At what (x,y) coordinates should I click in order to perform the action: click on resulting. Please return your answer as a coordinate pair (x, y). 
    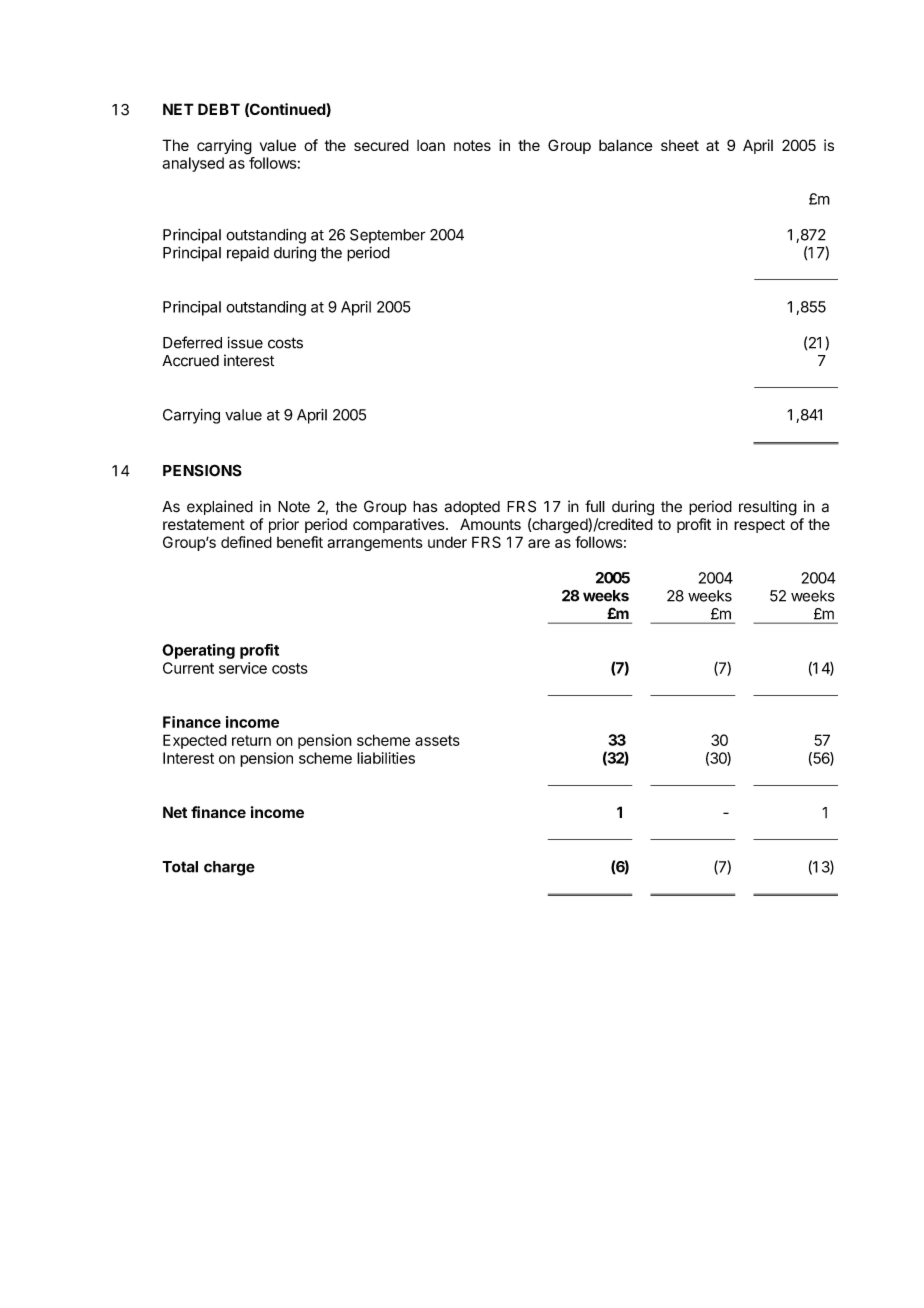
    Looking at the image, I should click on (768, 508).
